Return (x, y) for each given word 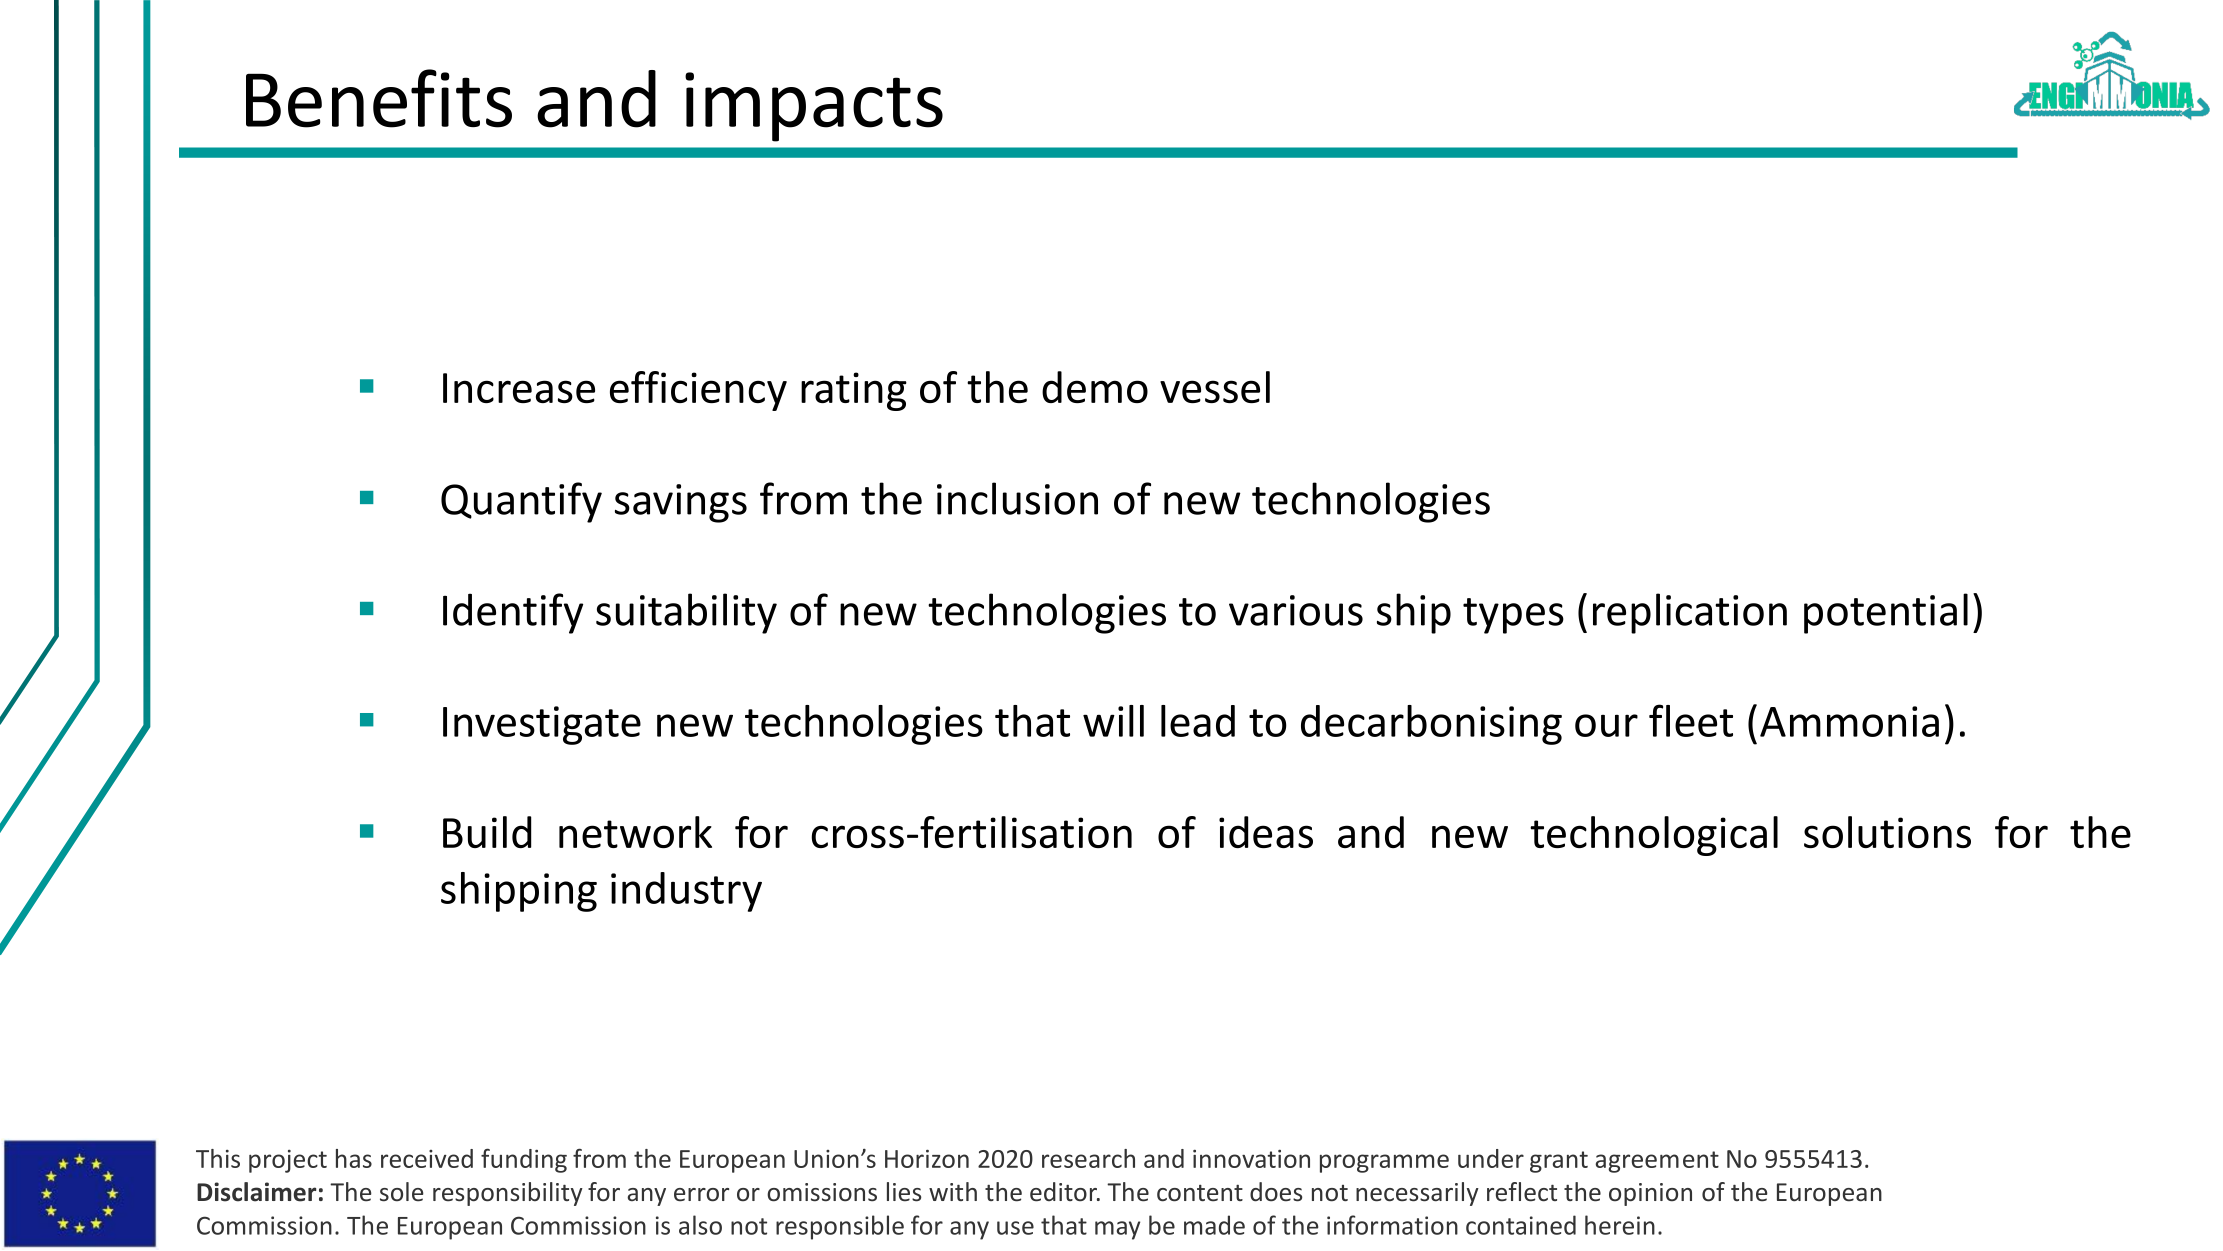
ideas (1266, 832)
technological (1654, 836)
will (1113, 721)
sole (402, 1192)
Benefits (379, 98)
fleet (1691, 720)
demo (1095, 387)
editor (1065, 1192)
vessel (1215, 387)
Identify (513, 613)
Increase (519, 388)
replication (1690, 613)
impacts (814, 107)
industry (686, 892)
